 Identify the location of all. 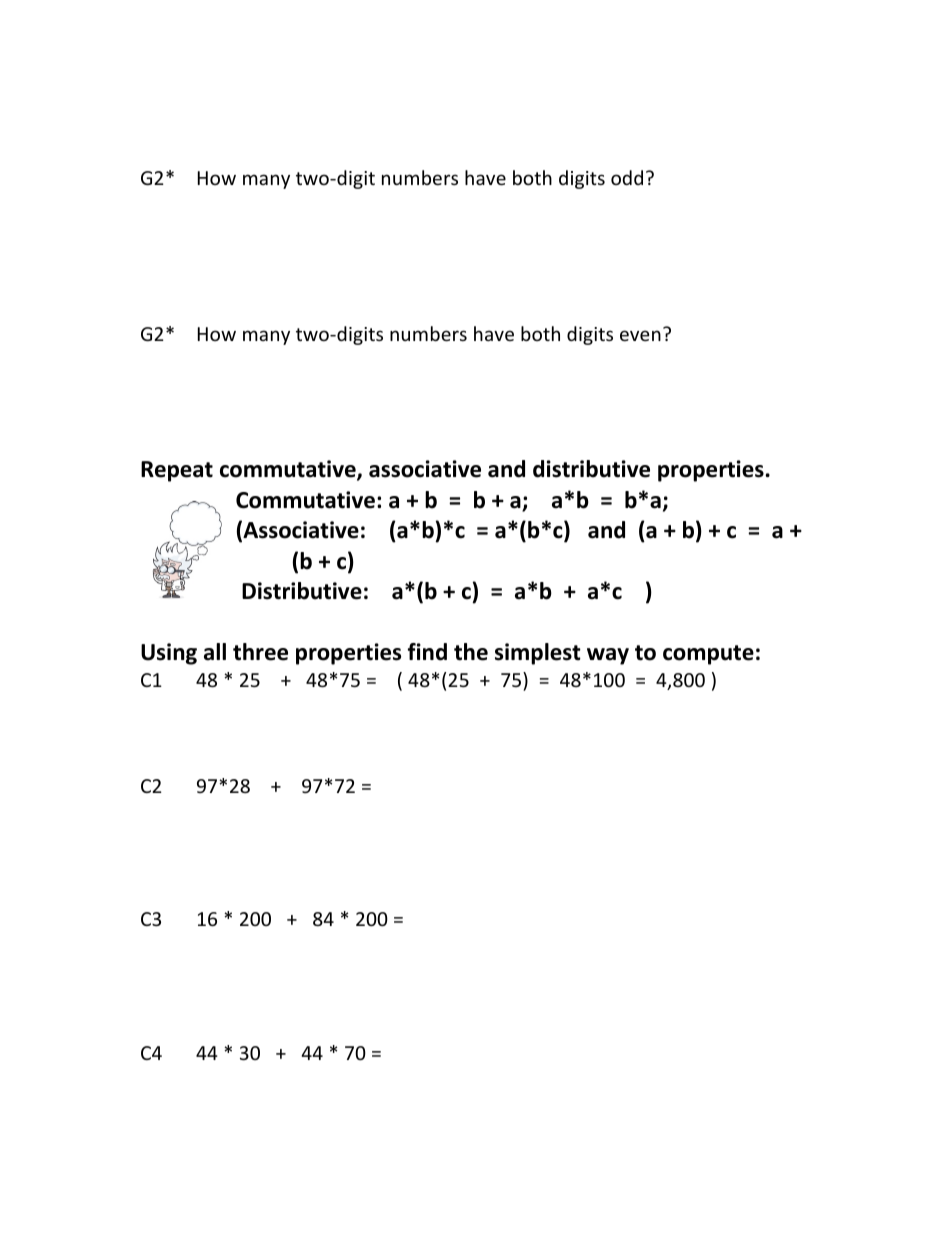
(215, 652).
